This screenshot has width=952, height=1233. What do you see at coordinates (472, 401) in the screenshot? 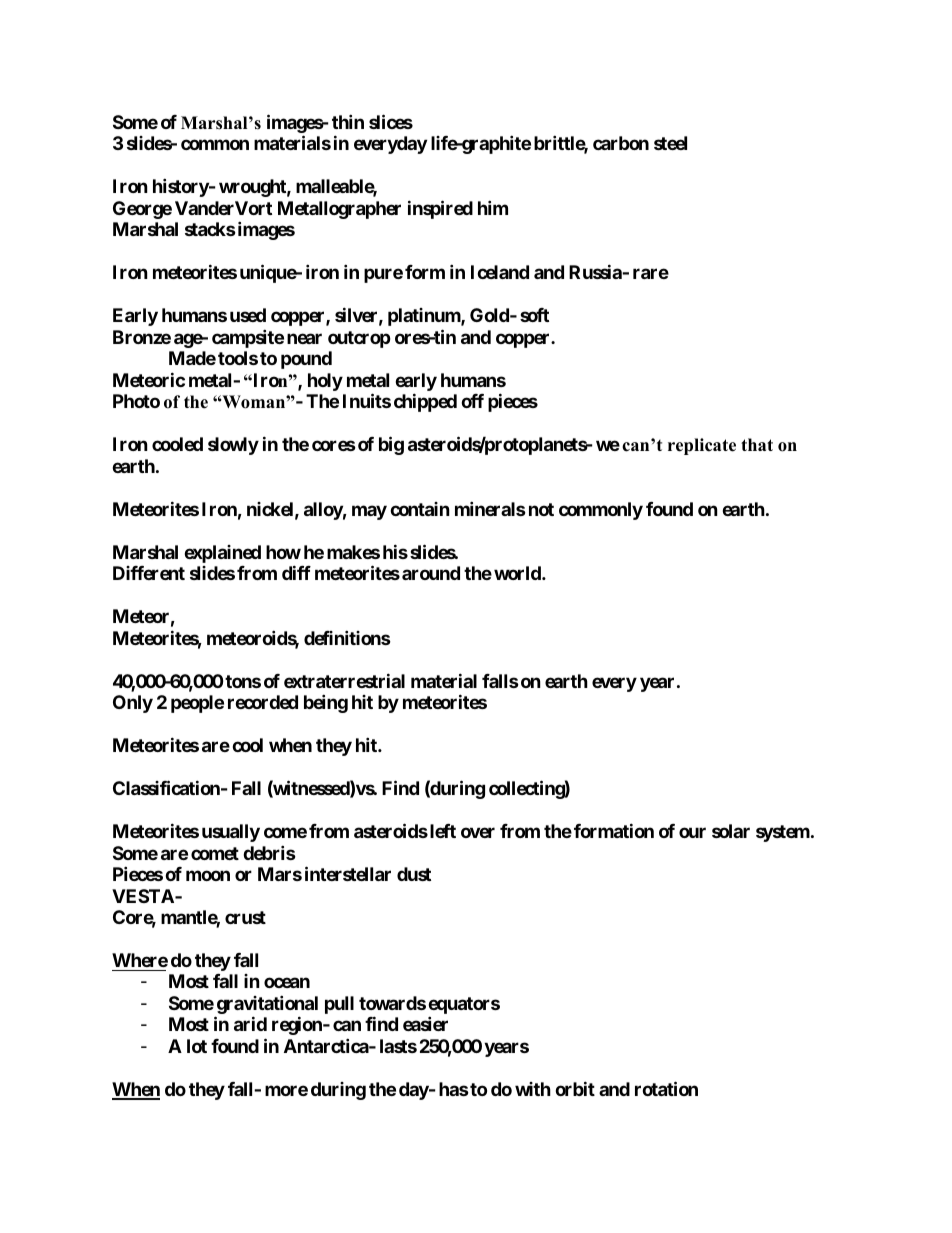
I see `off` at bounding box center [472, 401].
